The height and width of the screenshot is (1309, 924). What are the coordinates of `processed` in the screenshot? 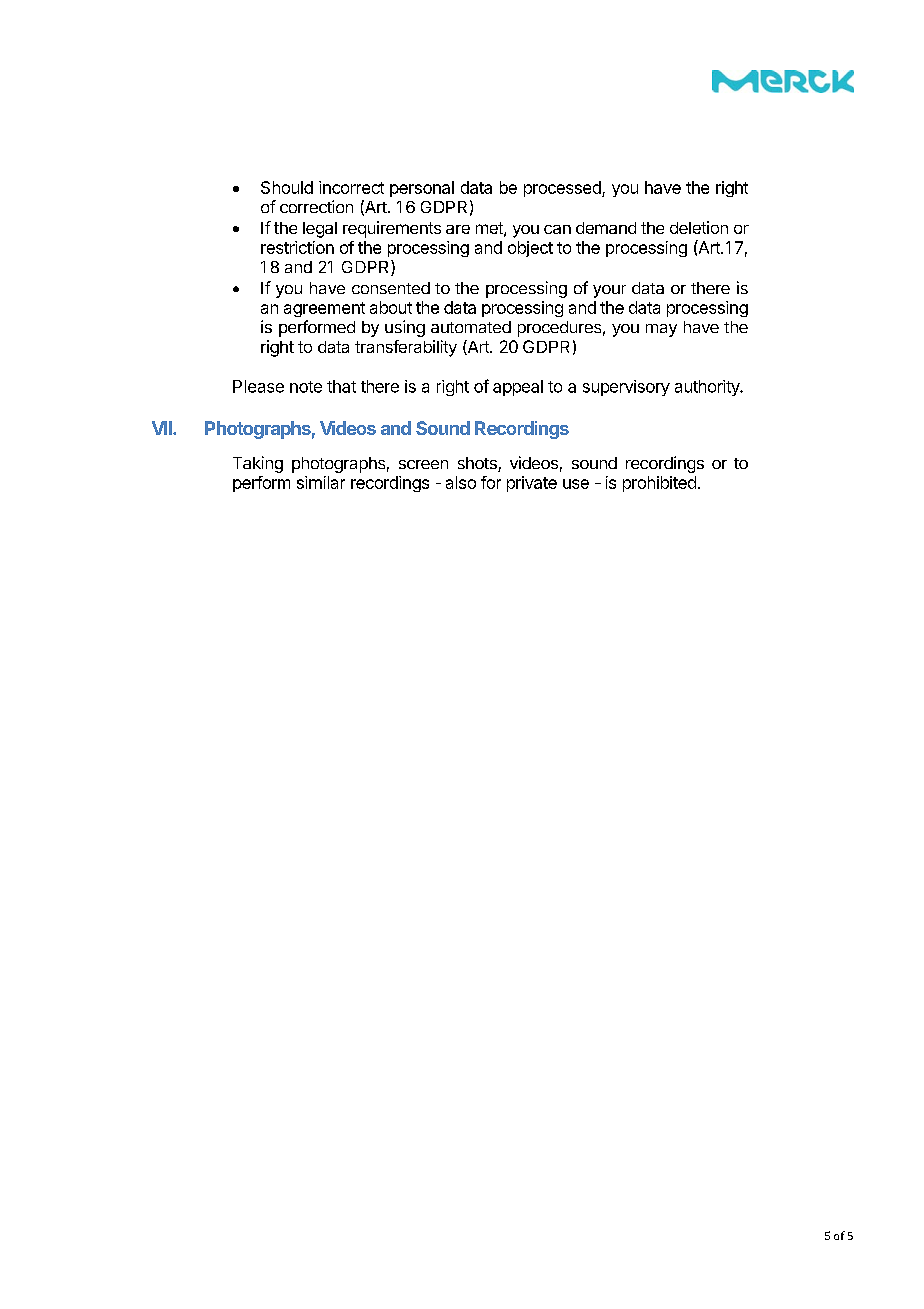 It's located at (563, 189).
